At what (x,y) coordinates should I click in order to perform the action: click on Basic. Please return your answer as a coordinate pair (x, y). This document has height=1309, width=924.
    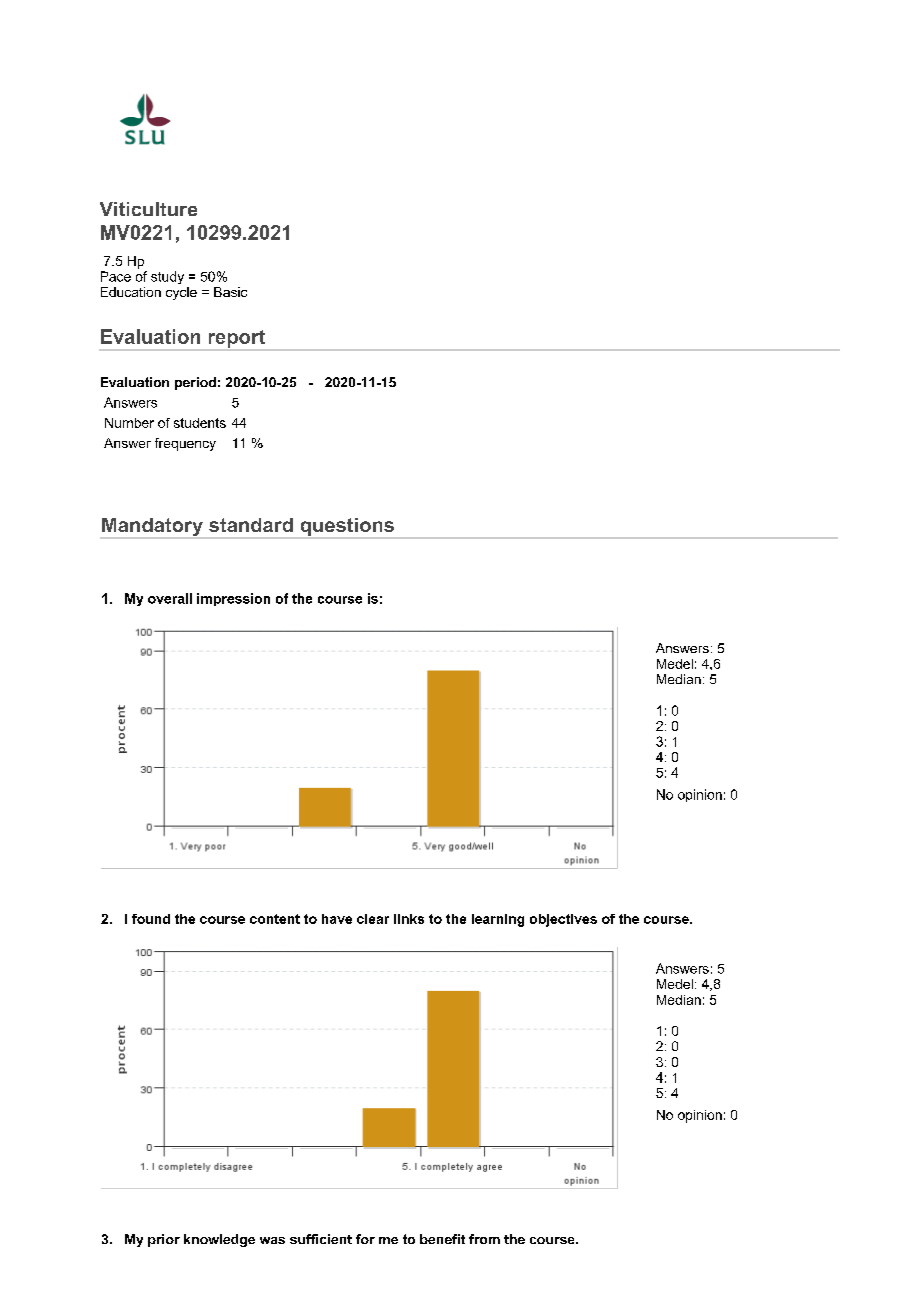
    Looking at the image, I should click on (230, 292).
